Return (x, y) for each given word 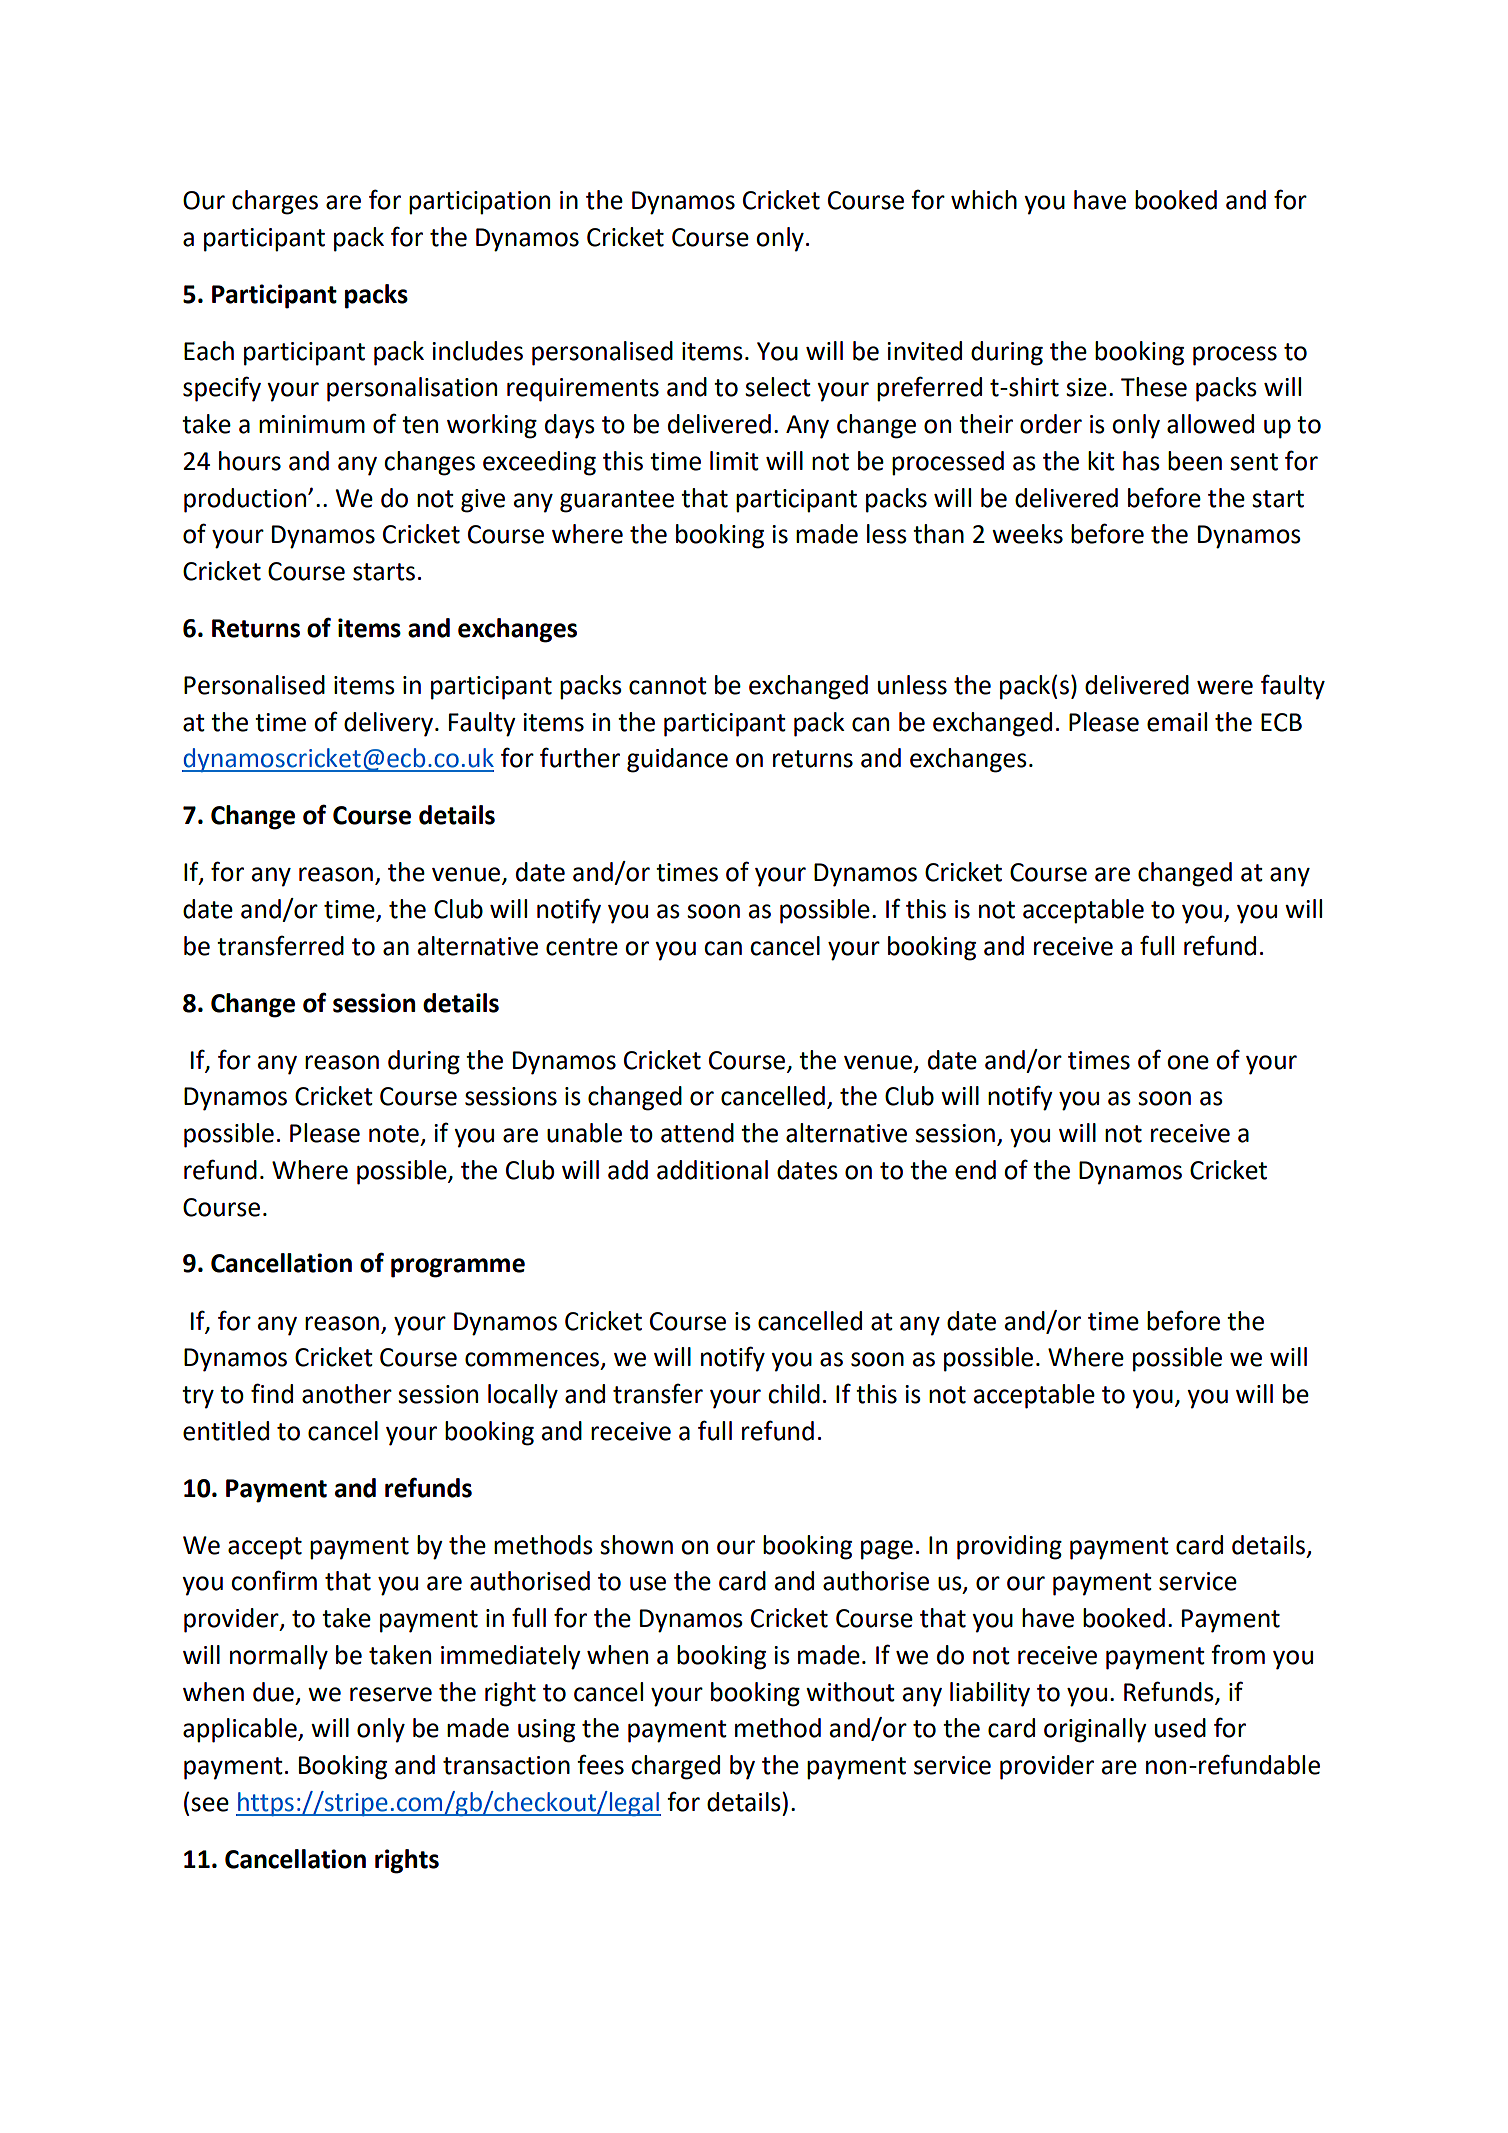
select (778, 387)
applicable (241, 1730)
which (984, 200)
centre (582, 947)
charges (275, 202)
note (394, 1134)
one (1188, 1062)
